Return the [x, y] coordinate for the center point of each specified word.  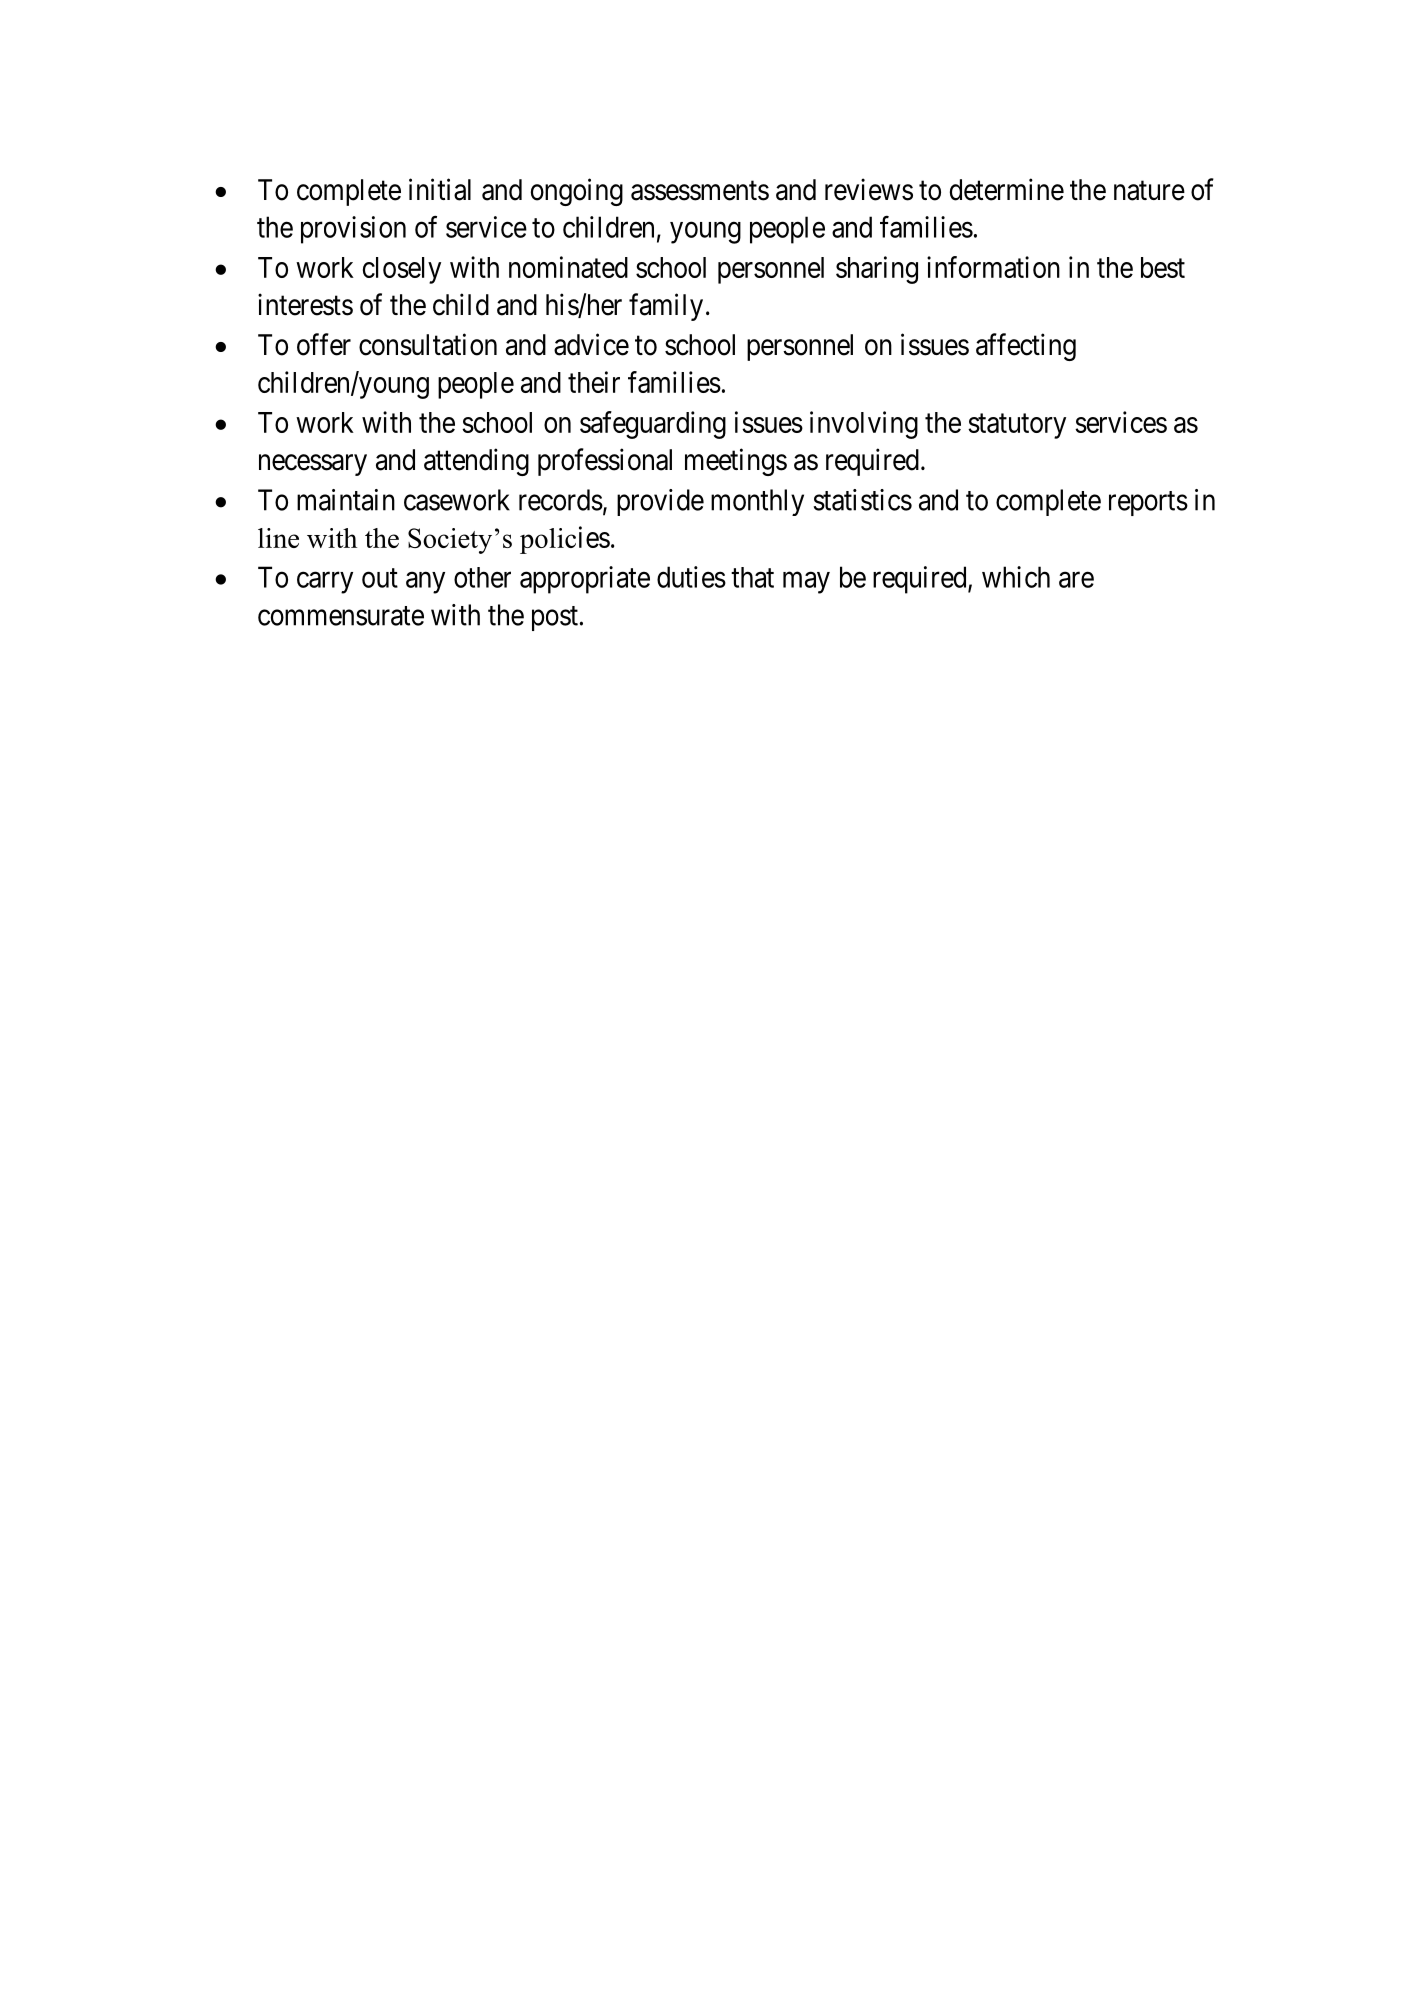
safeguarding [653, 425]
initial [440, 189]
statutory [1017, 426]
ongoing [577, 192]
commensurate [341, 616]
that [752, 577]
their [594, 382]
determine [1007, 189]
